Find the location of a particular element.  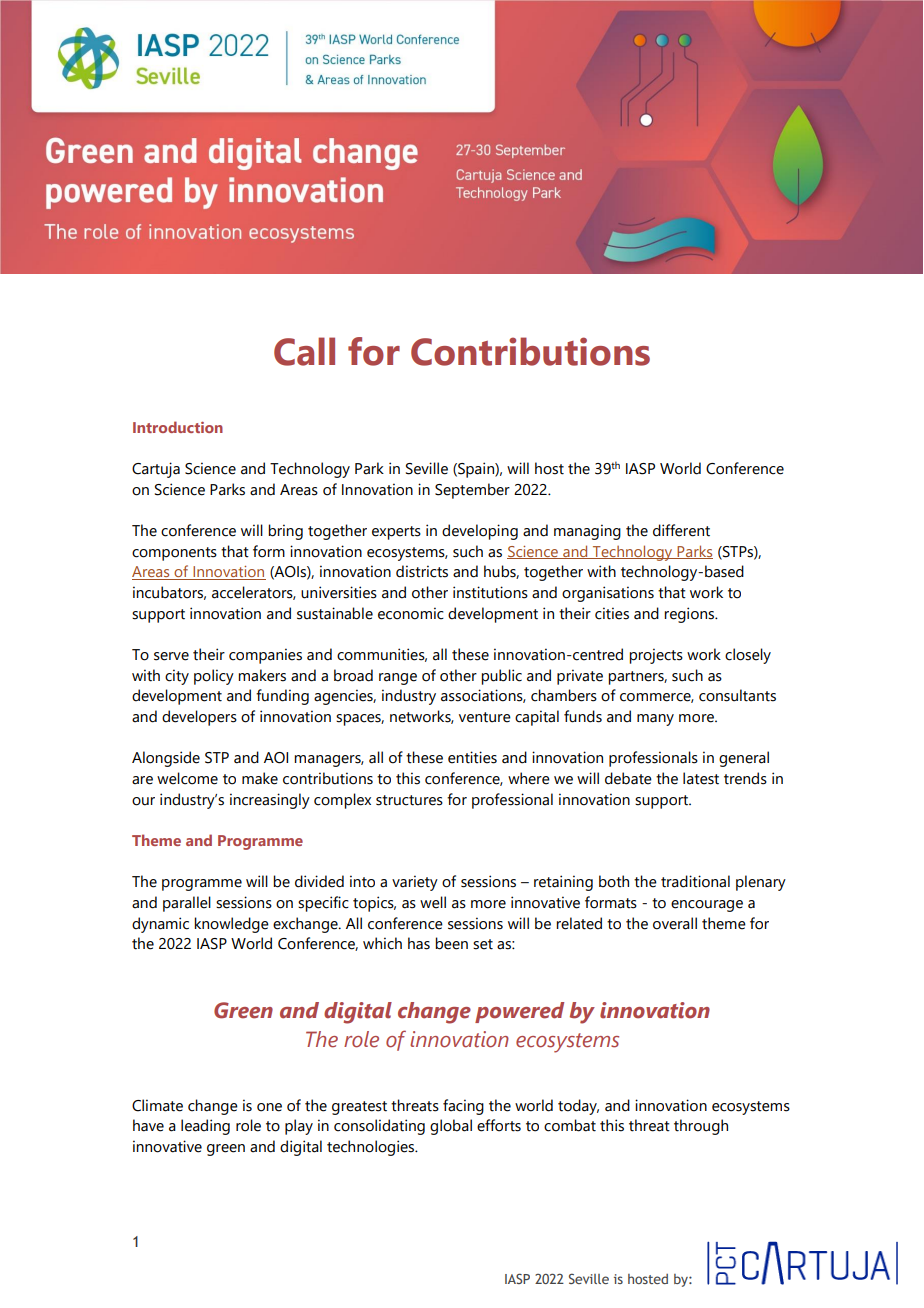

traditional is located at coordinates (695, 881).
